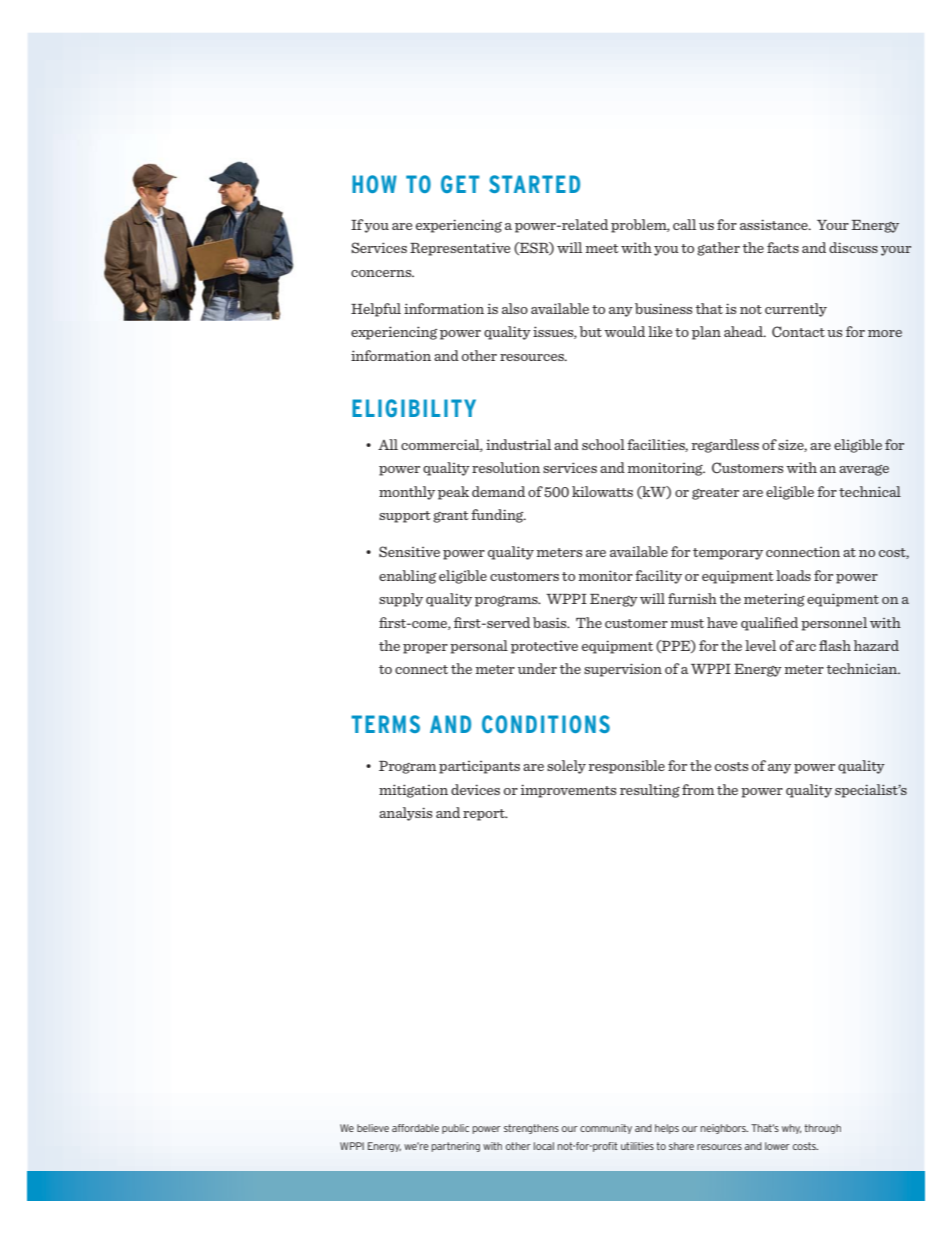 The height and width of the image is (1233, 952). What do you see at coordinates (451, 517) in the image?
I see `grant` at bounding box center [451, 517].
